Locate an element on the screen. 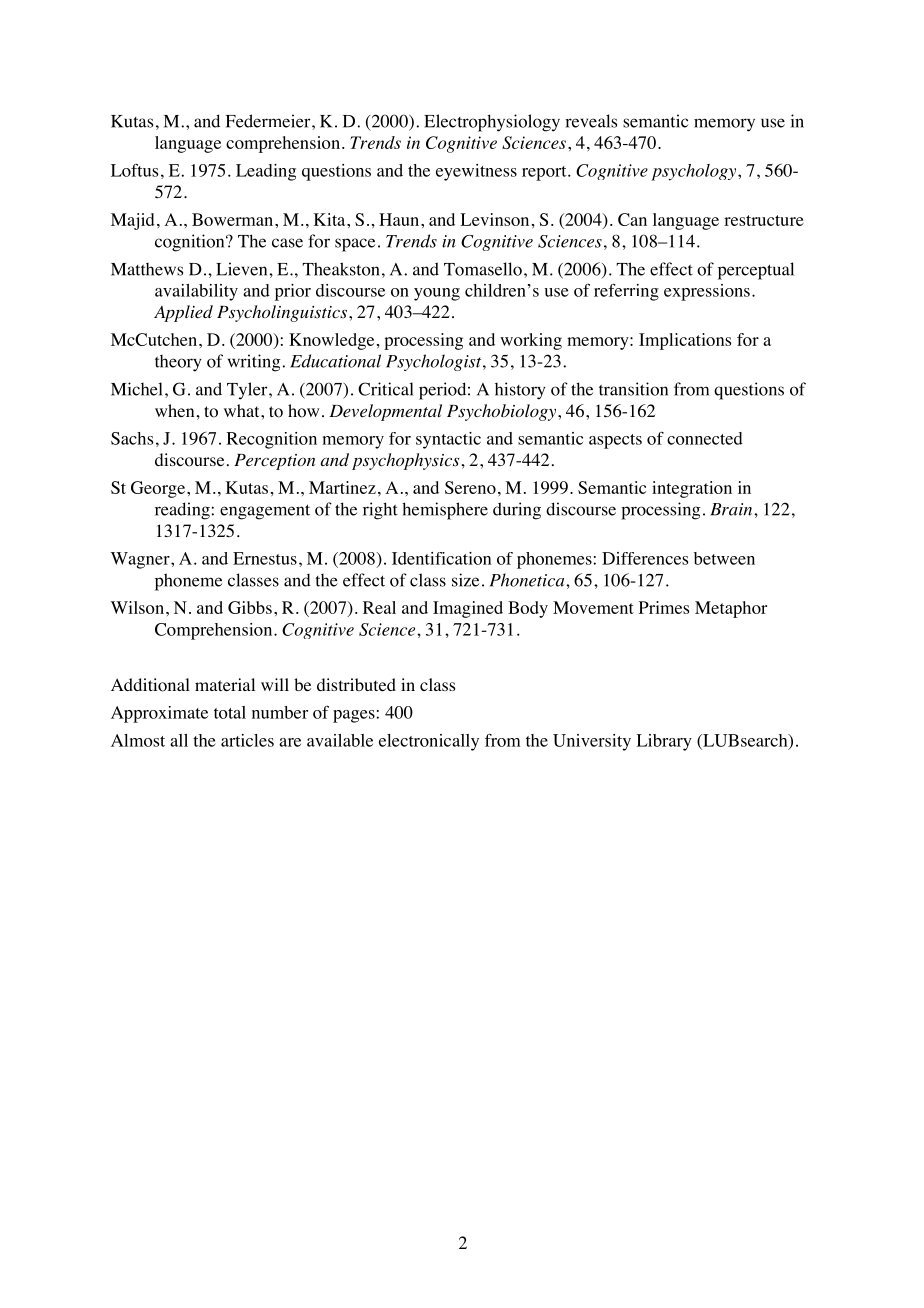 The height and width of the screenshot is (1308, 924). Leading is located at coordinates (266, 172).
